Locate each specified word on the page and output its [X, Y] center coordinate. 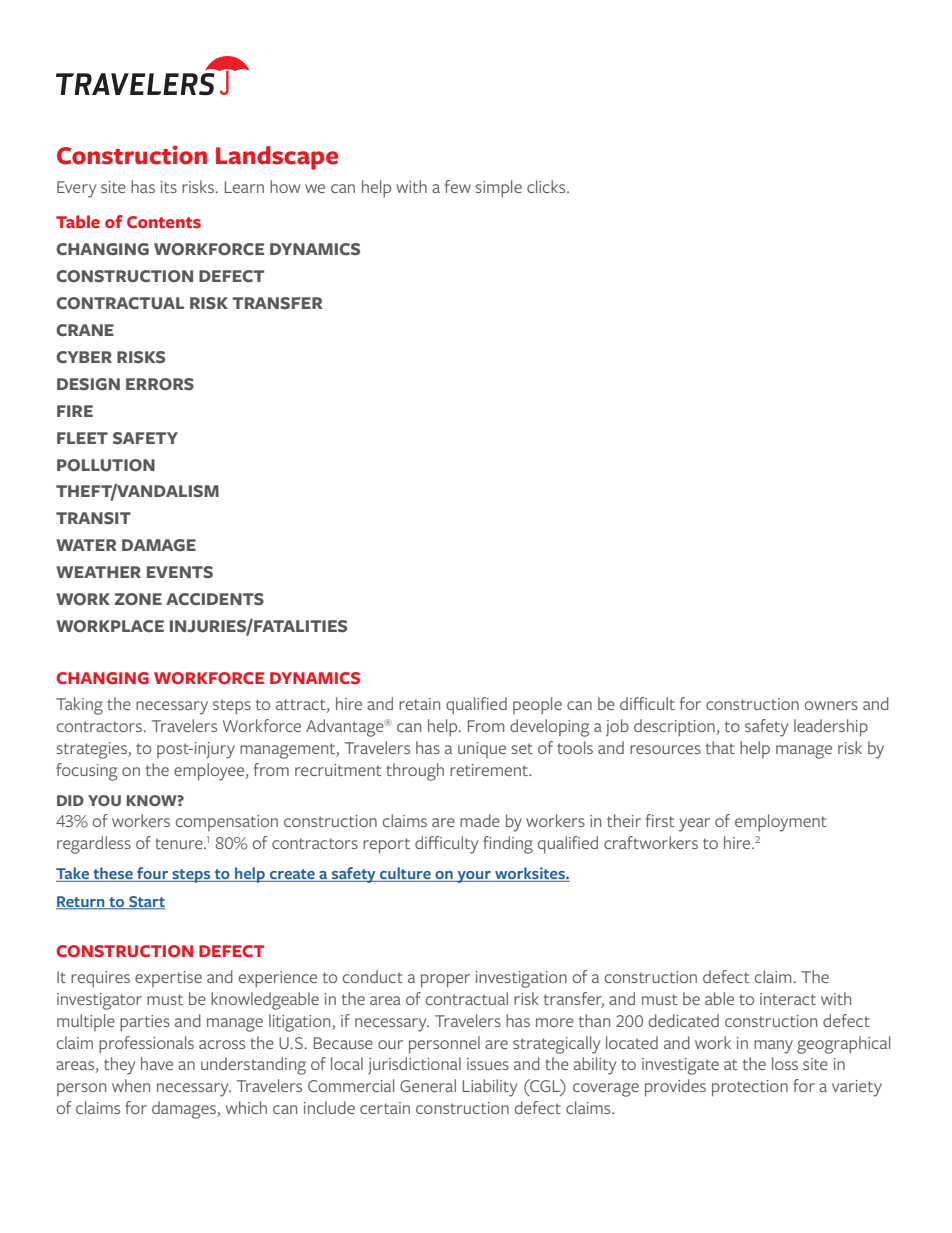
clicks [547, 186]
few [458, 186]
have [157, 1063]
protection [750, 1088]
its [169, 187]
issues [488, 1064]
